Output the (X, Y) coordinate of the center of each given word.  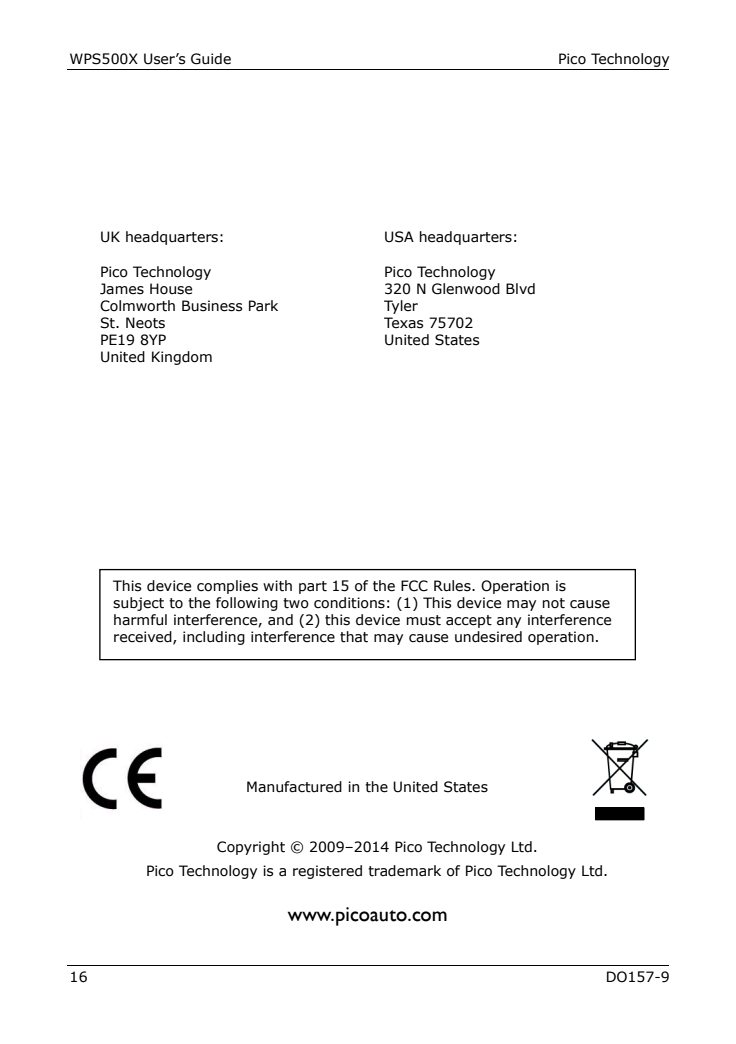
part (313, 587)
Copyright (251, 848)
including (214, 638)
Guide (211, 59)
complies (227, 587)
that (354, 637)
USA (399, 237)
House (171, 289)
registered (327, 872)
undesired (488, 637)
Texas (403, 323)
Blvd (520, 289)
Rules (453, 586)
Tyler (401, 307)
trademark (404, 871)
